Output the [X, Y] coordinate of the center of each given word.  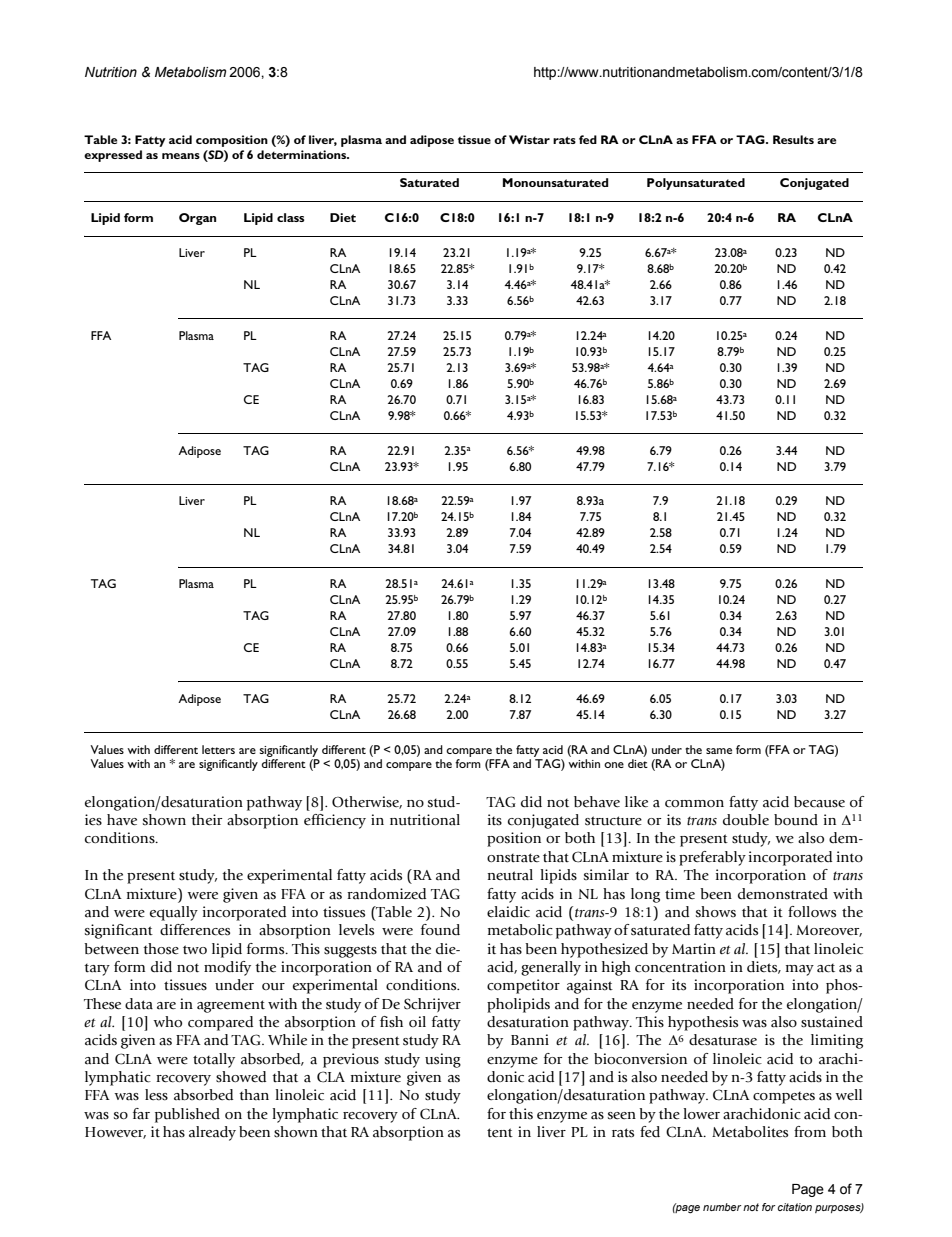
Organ [197, 219]
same [719, 751]
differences [195, 930]
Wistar [529, 139]
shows [716, 911]
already [212, 1133]
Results [793, 139]
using [443, 1060]
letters [218, 749]
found [440, 930]
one [614, 765]
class [290, 217]
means [181, 156]
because [819, 802]
